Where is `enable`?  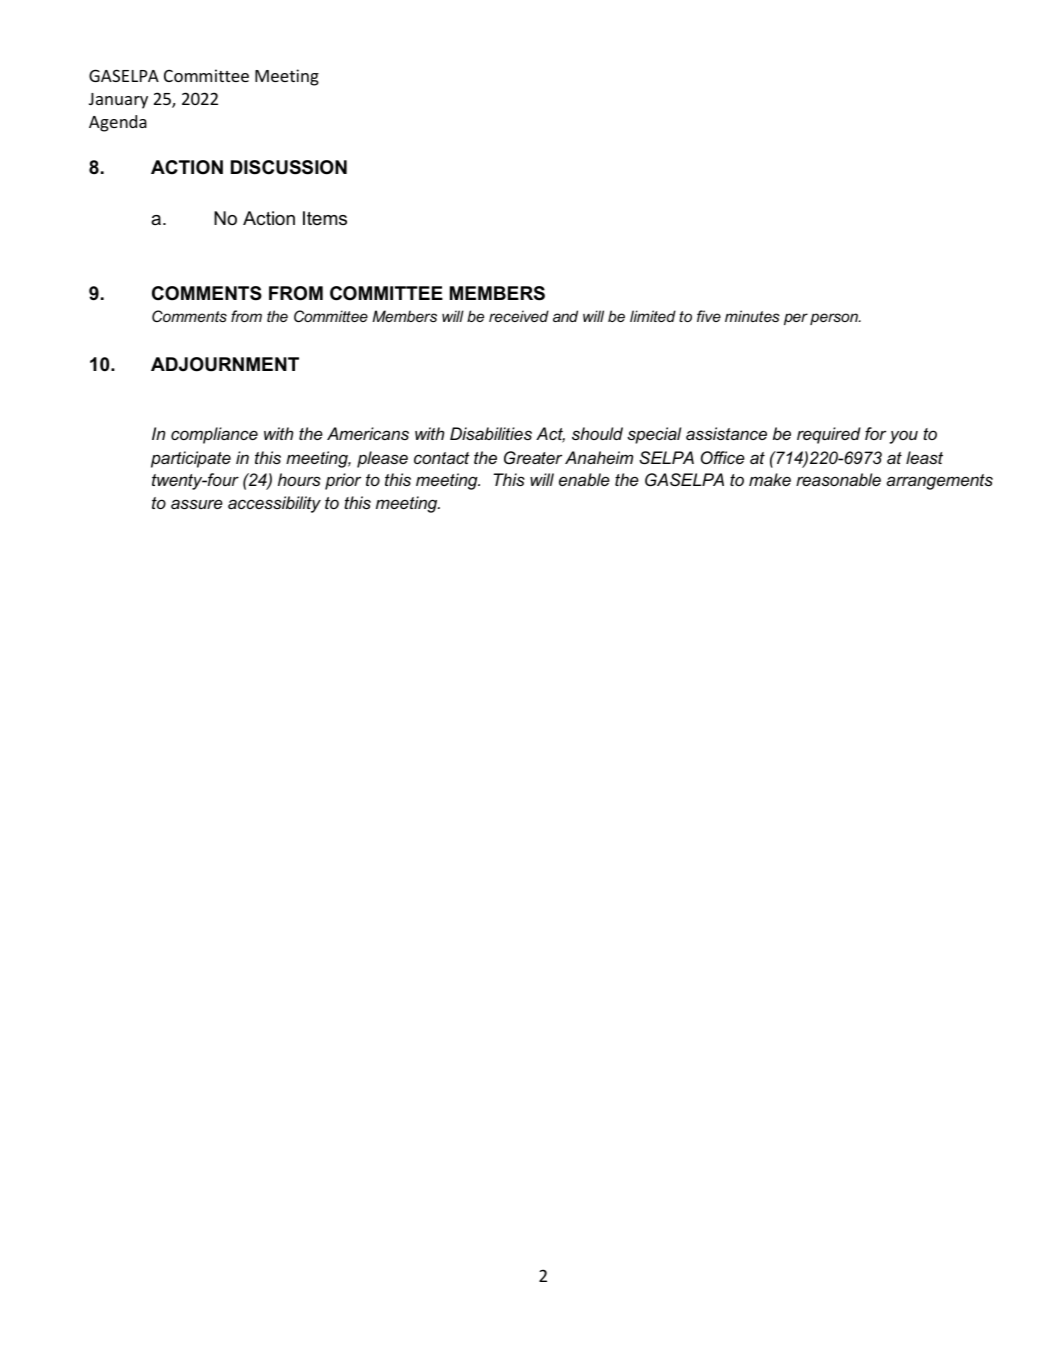
enable is located at coordinates (584, 479).
